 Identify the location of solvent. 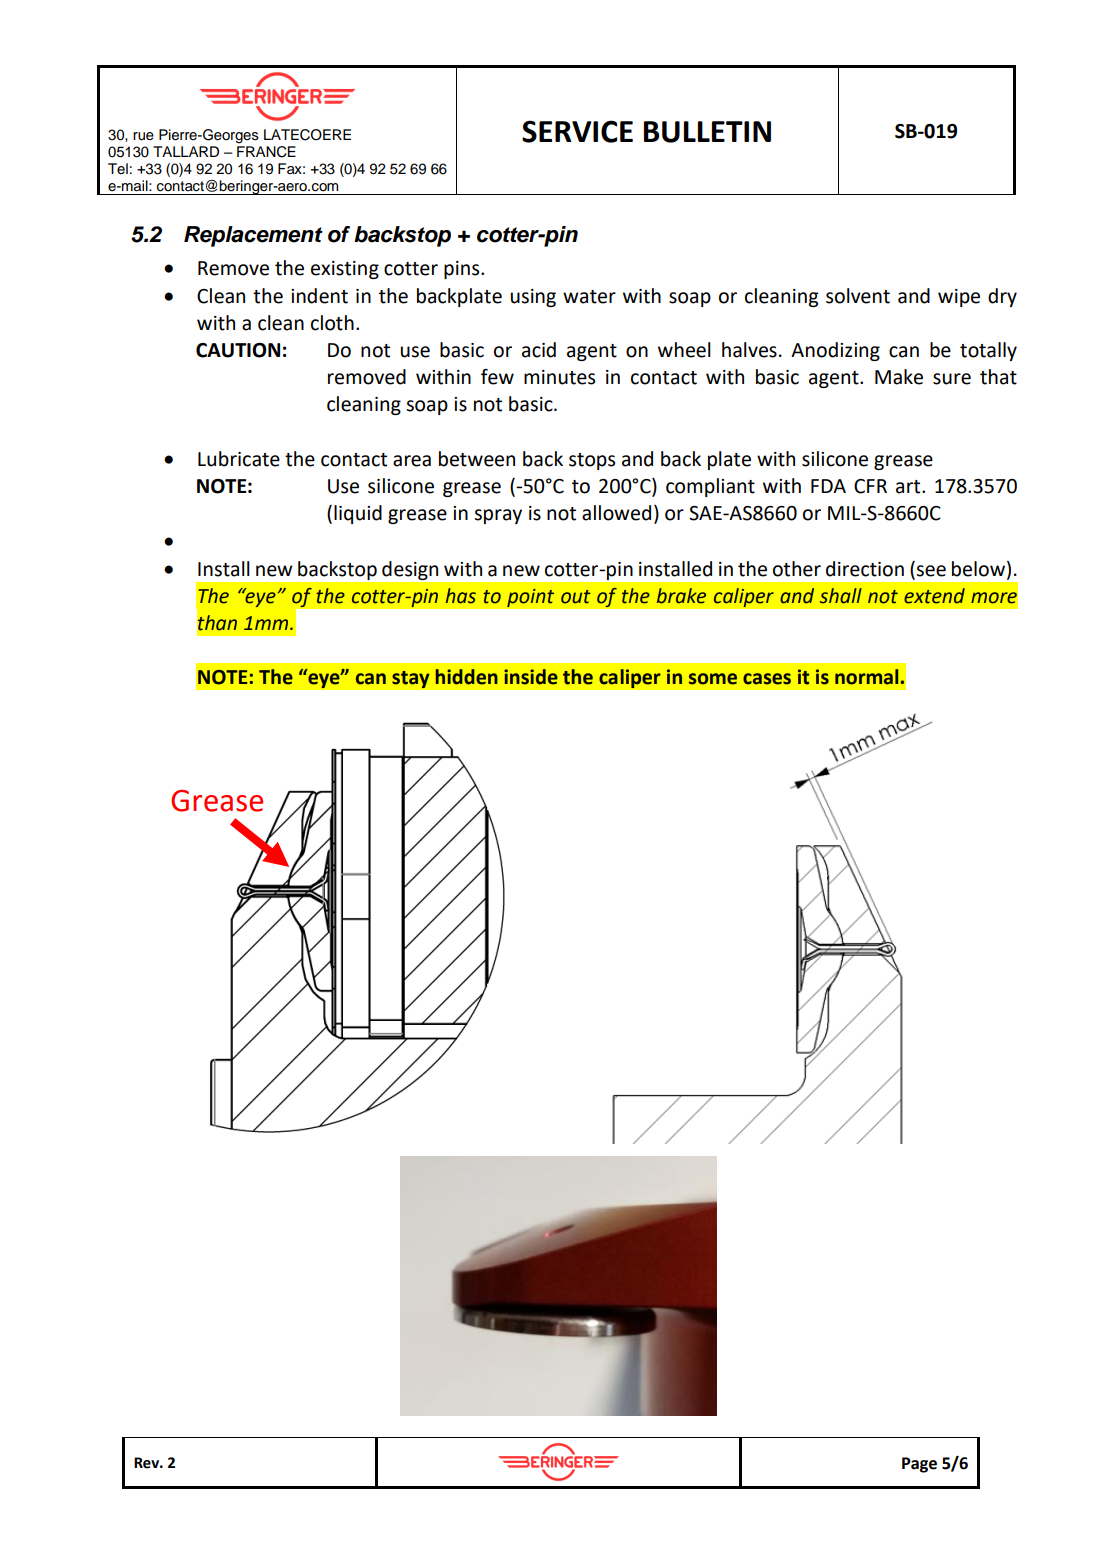
(858, 296).
